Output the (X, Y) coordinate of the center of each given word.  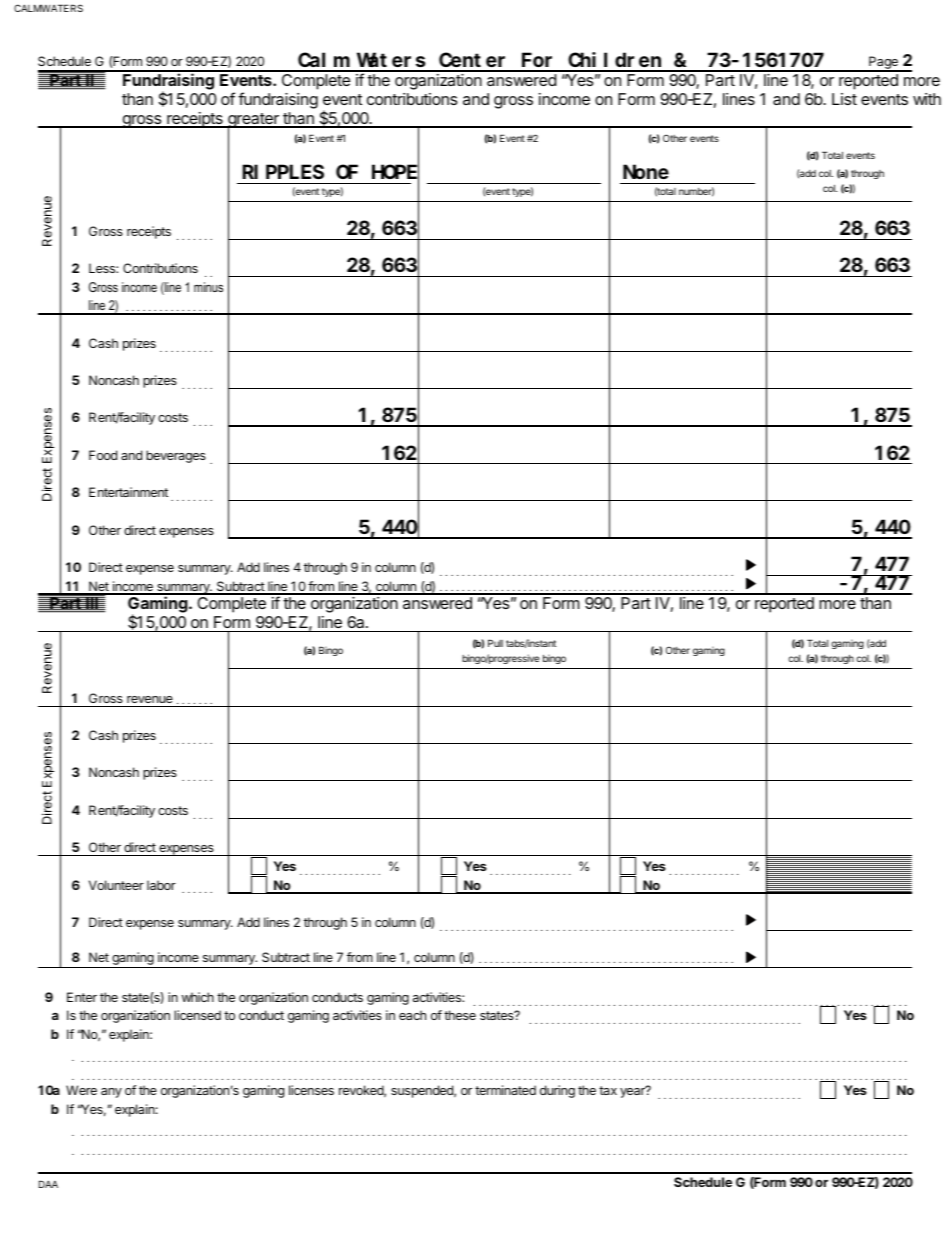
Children (615, 61)
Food (103, 455)
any (111, 1093)
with (927, 99)
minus (208, 287)
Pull (495, 643)
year (633, 1092)
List (844, 99)
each (412, 1015)
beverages (176, 456)
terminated (505, 1090)
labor (161, 885)
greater (253, 121)
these (460, 1015)
